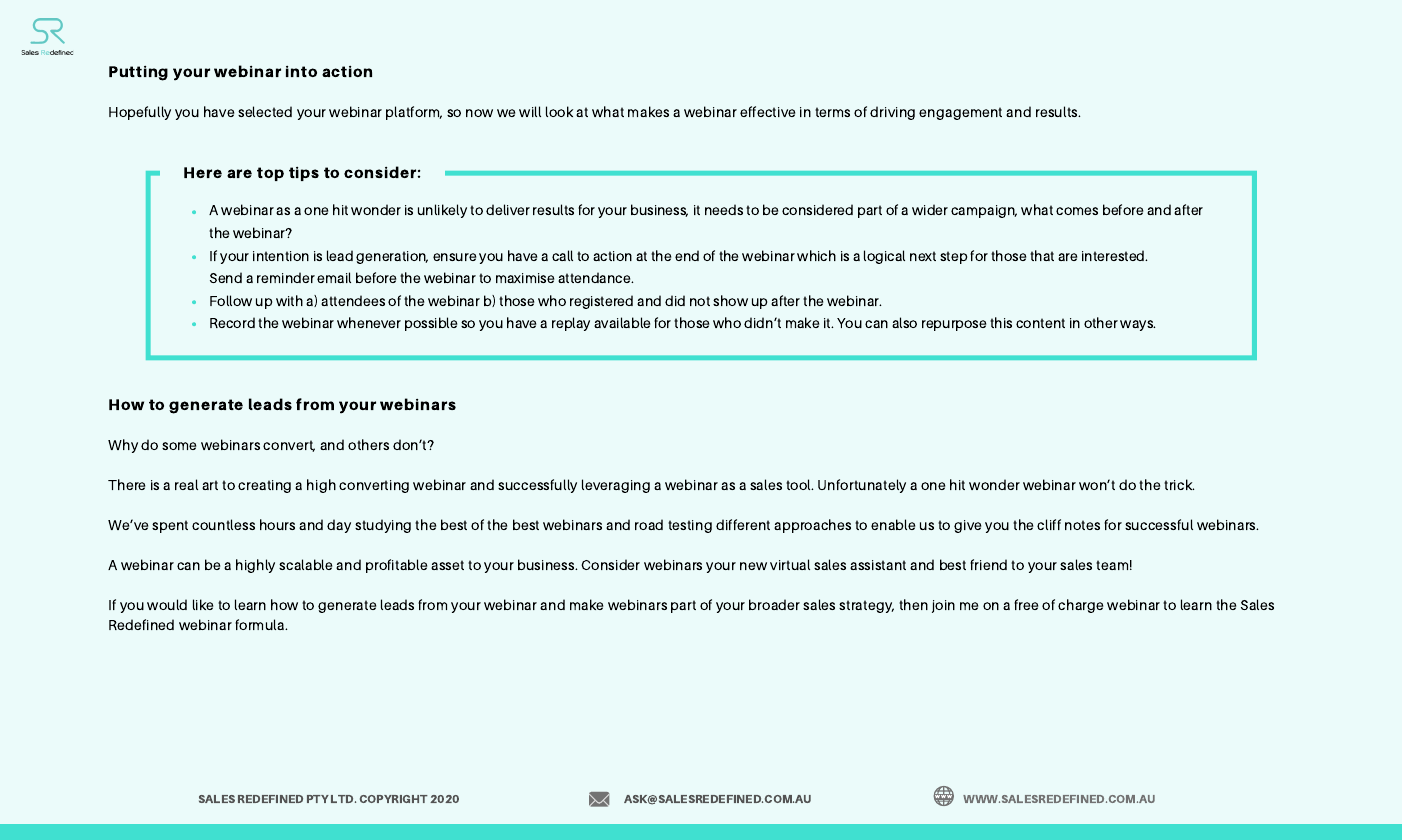 The height and width of the screenshot is (840, 1402). I want to click on some, so click(179, 446).
